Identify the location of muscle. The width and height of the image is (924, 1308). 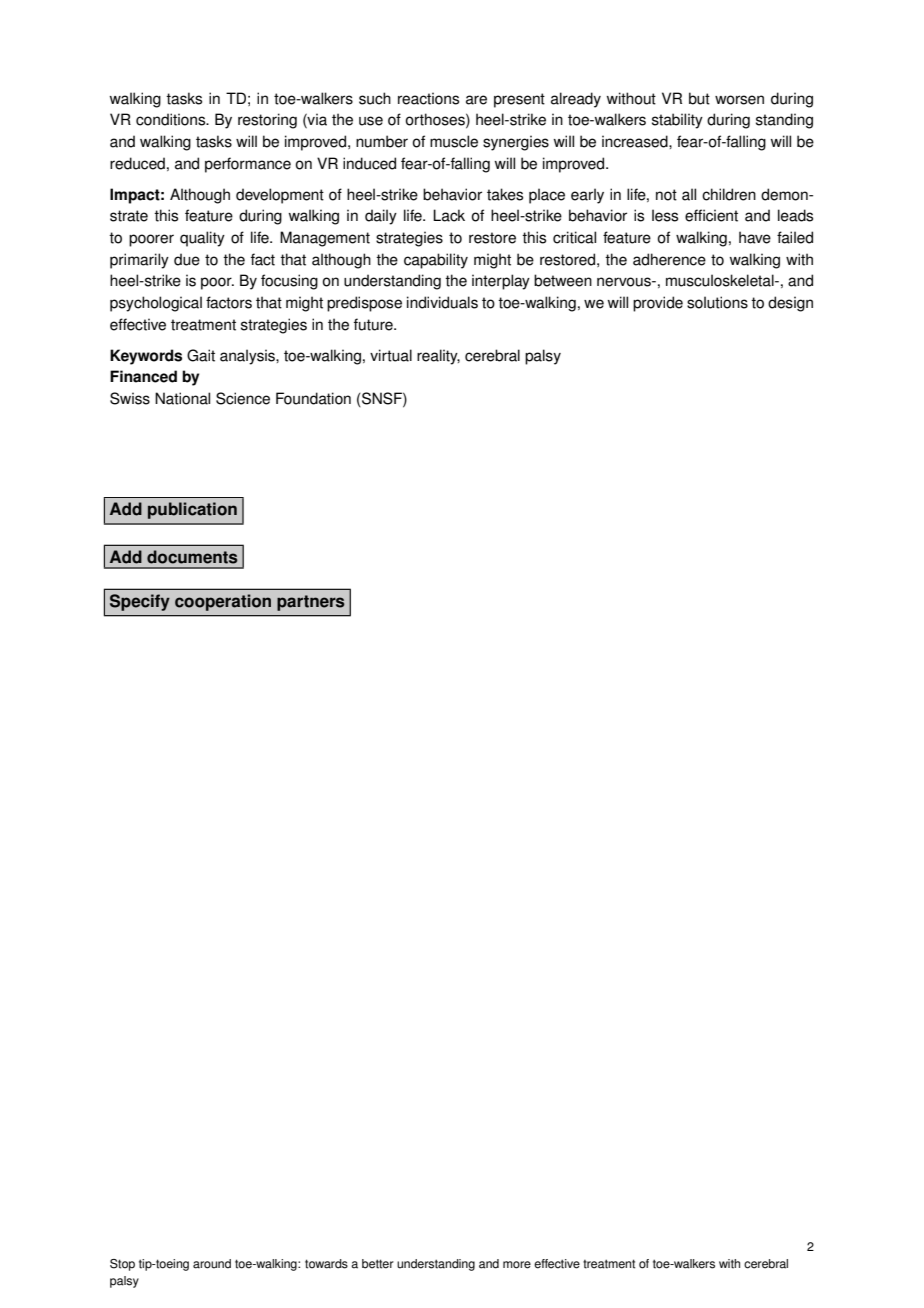
(454, 141).
